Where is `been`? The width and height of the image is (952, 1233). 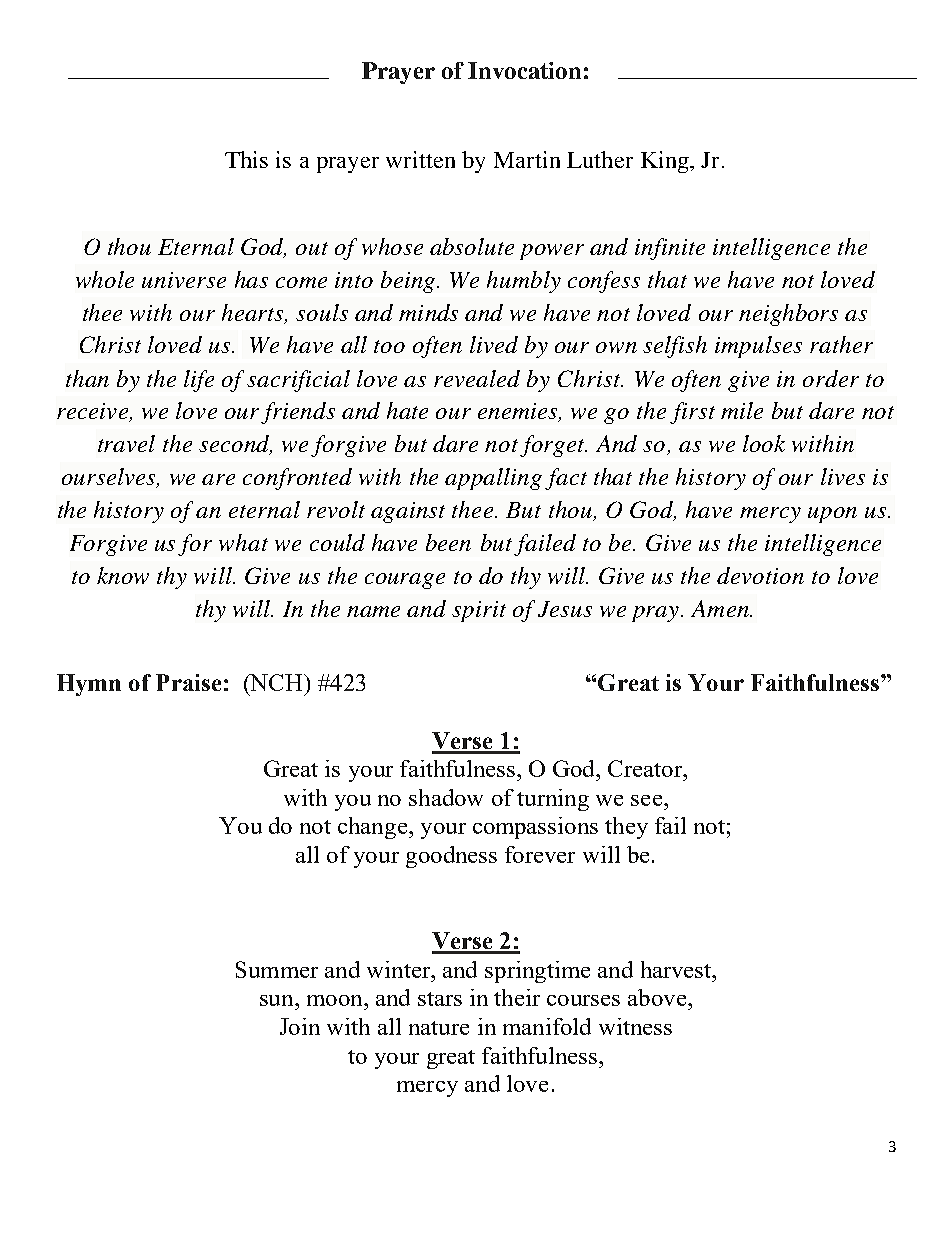 been is located at coordinates (448, 542).
